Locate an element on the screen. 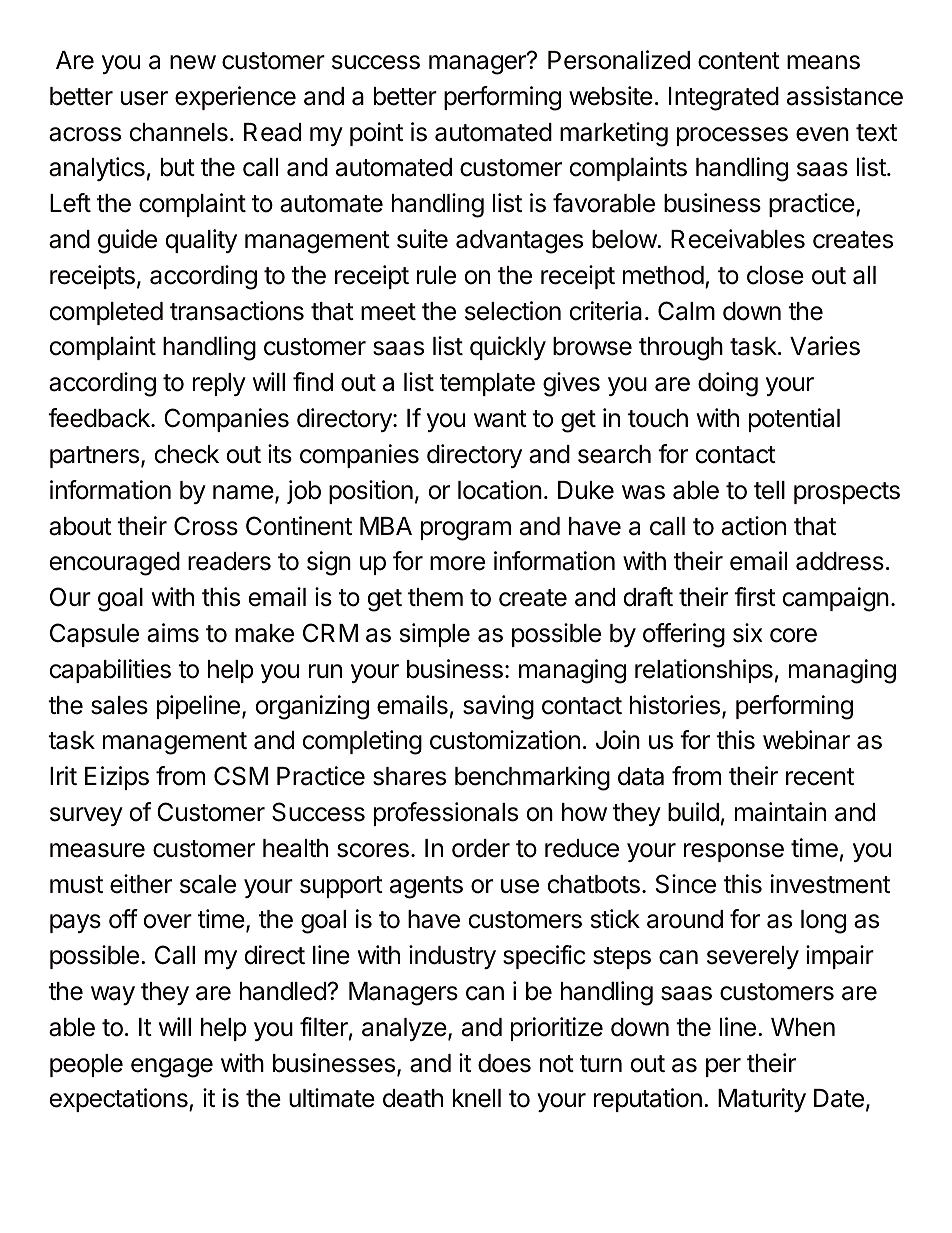  potential is located at coordinates (794, 420).
